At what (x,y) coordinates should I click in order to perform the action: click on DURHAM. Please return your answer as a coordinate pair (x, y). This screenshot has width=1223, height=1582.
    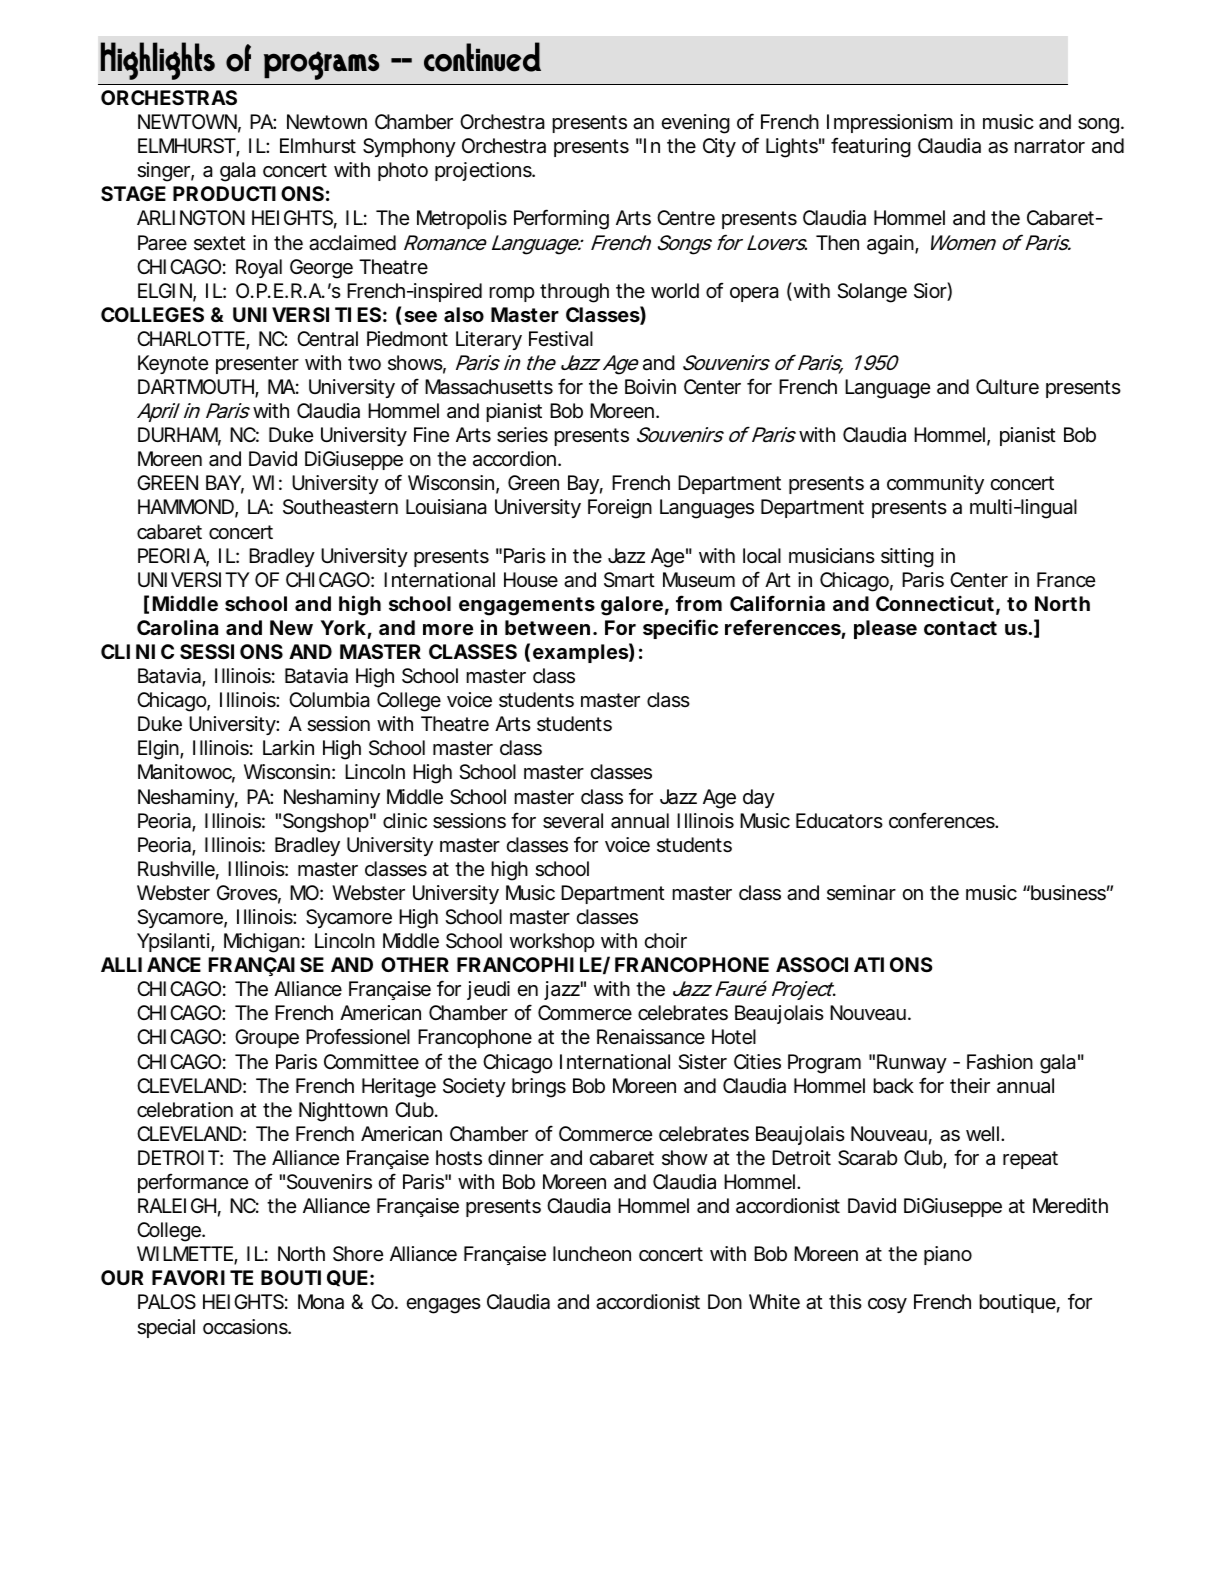
    Looking at the image, I should click on (179, 436).
